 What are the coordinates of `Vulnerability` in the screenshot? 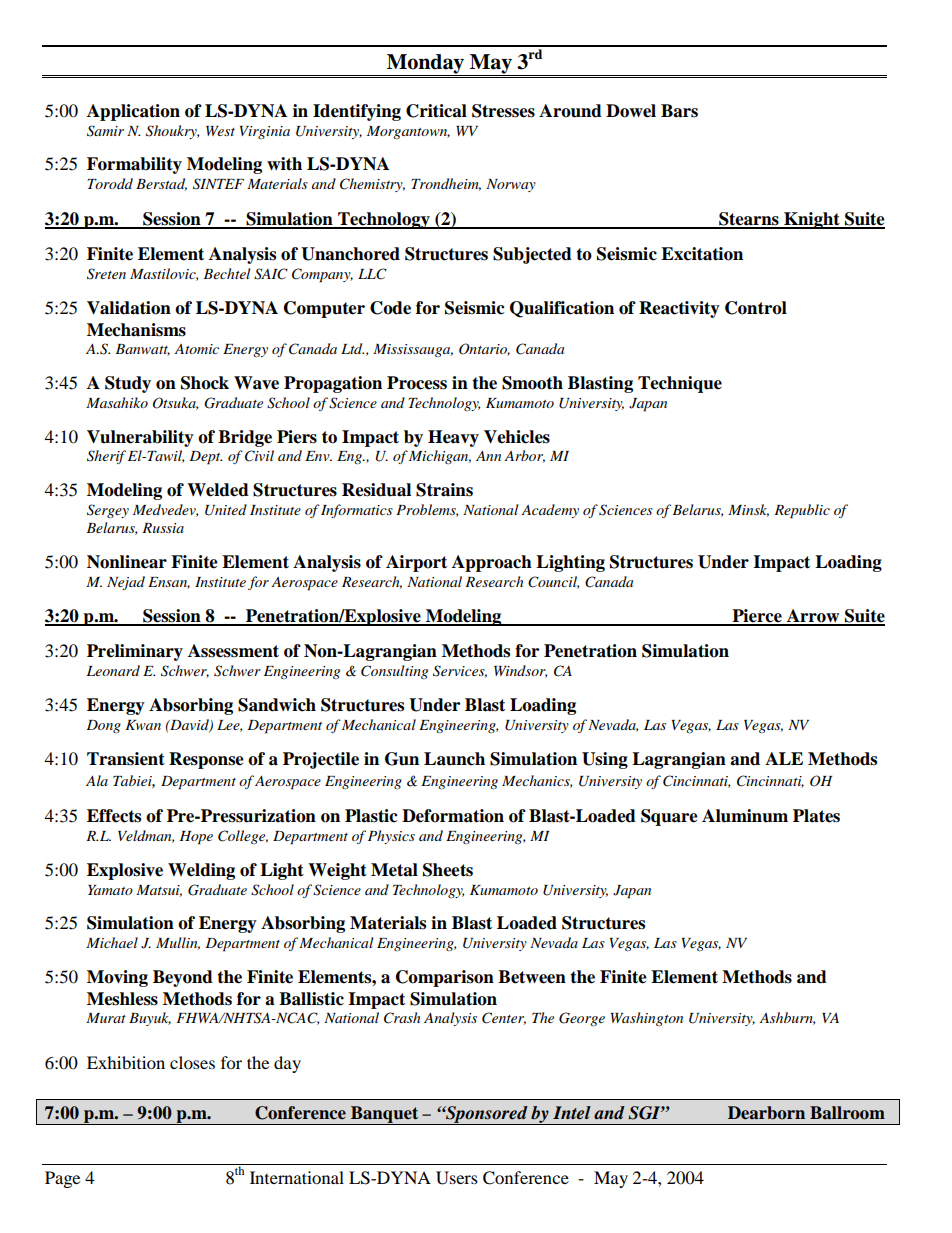 It's located at (140, 438).
